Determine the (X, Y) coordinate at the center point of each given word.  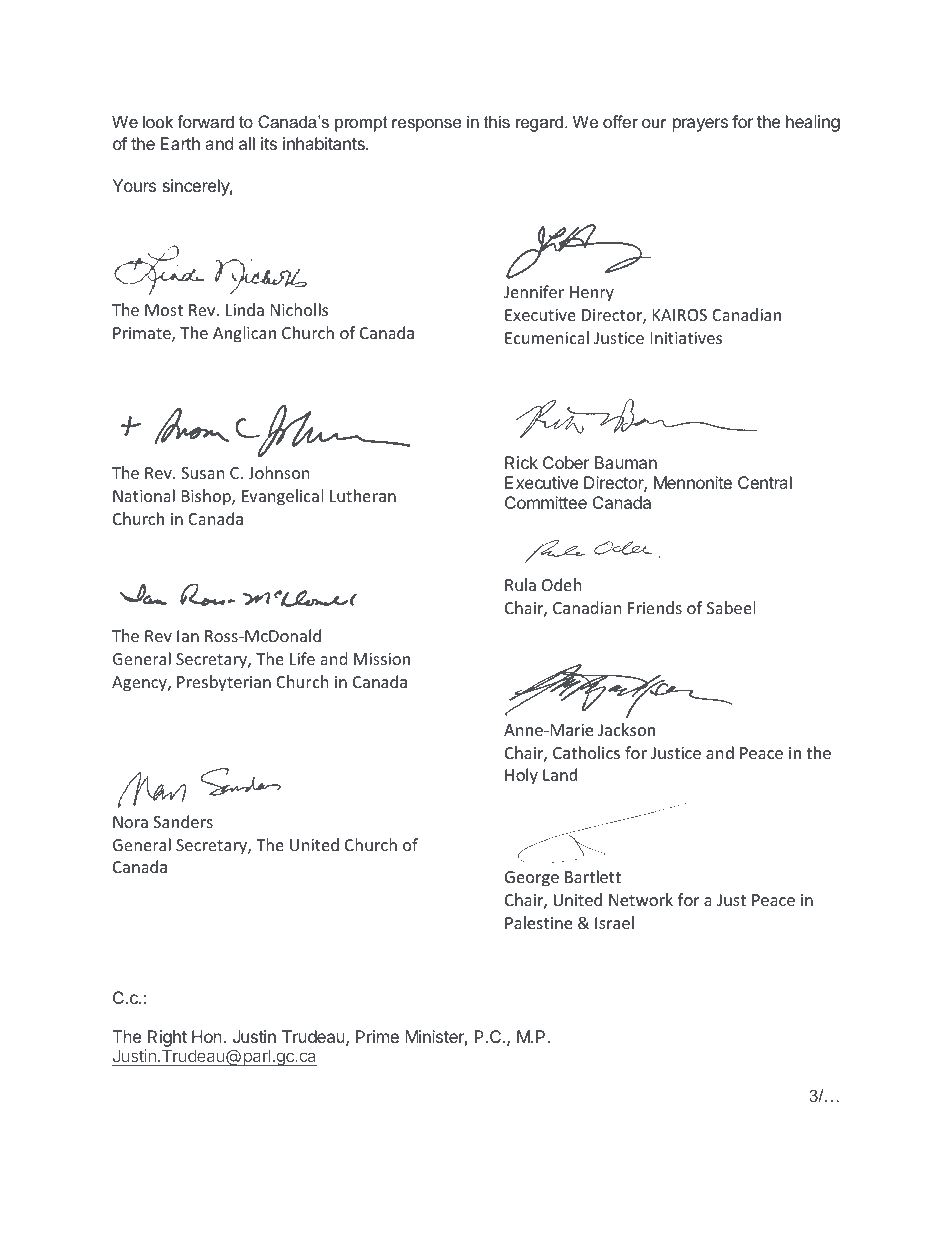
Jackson (626, 729)
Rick (521, 462)
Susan (202, 473)
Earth (180, 143)
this (497, 121)
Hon (208, 1036)
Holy (521, 777)
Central (765, 482)
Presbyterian (224, 683)
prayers (700, 125)
